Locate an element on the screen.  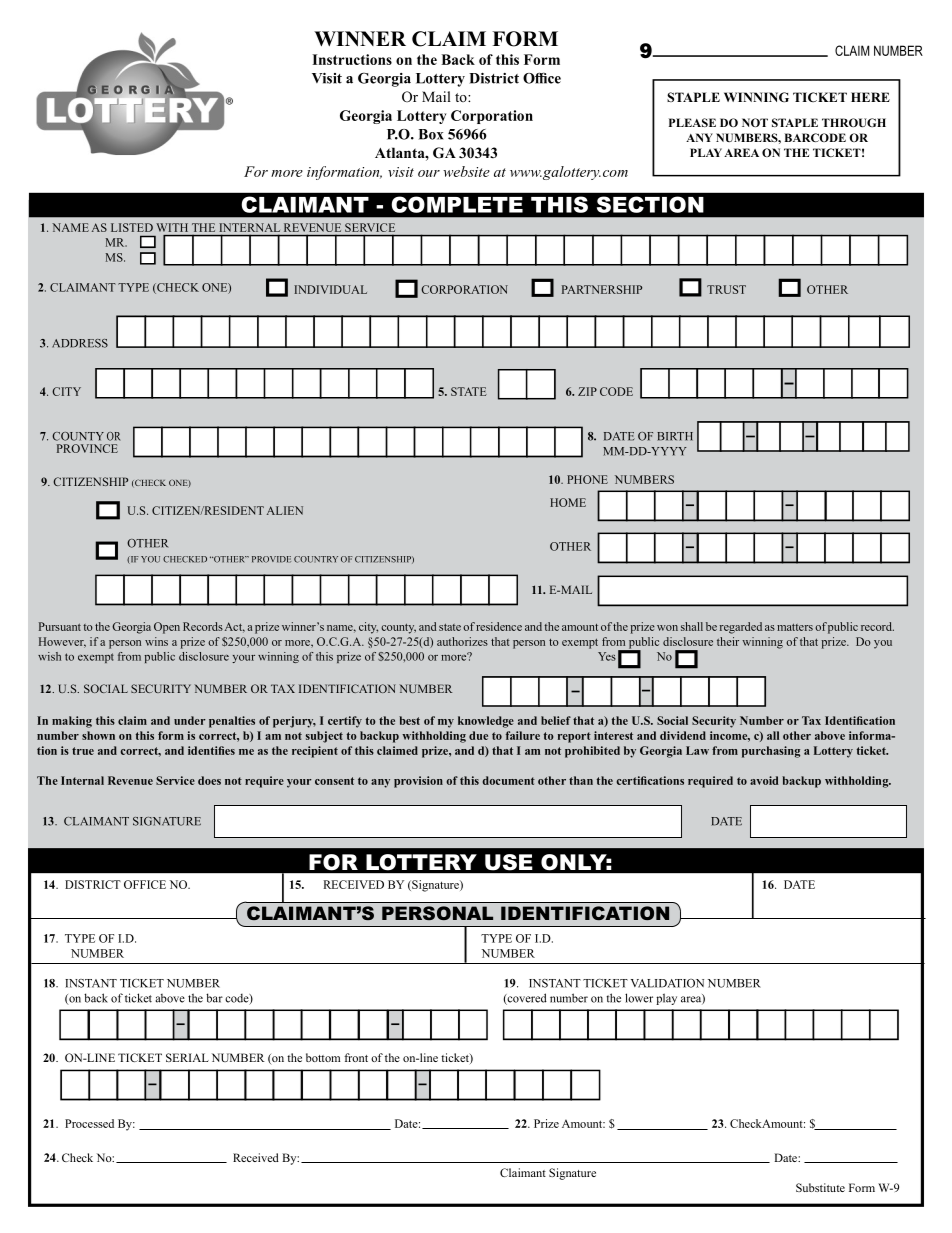
LISTED is located at coordinates (132, 227).
